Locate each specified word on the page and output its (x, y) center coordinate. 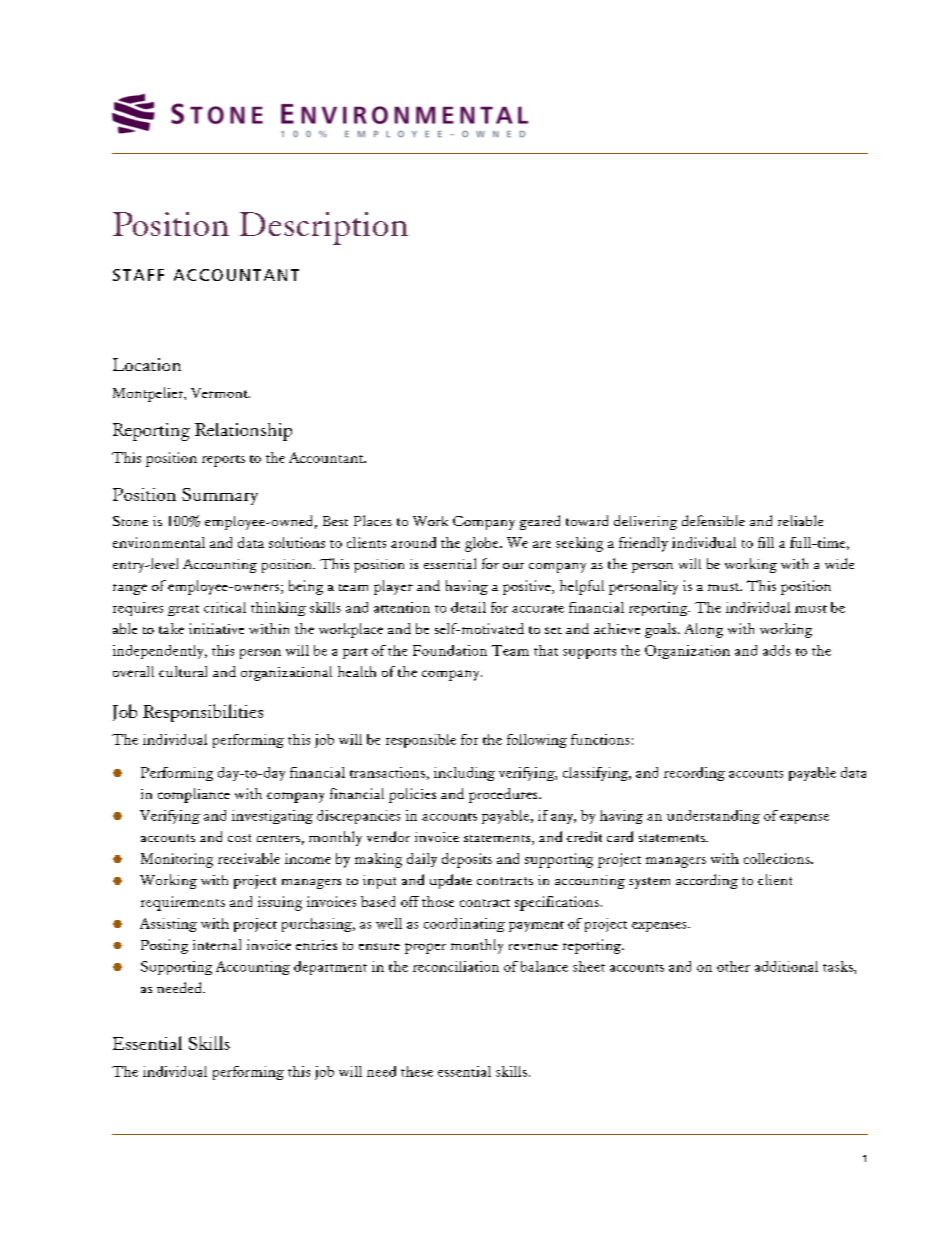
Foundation (450, 650)
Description (324, 228)
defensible (713, 520)
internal (217, 944)
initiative (216, 628)
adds (777, 650)
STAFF (138, 275)
